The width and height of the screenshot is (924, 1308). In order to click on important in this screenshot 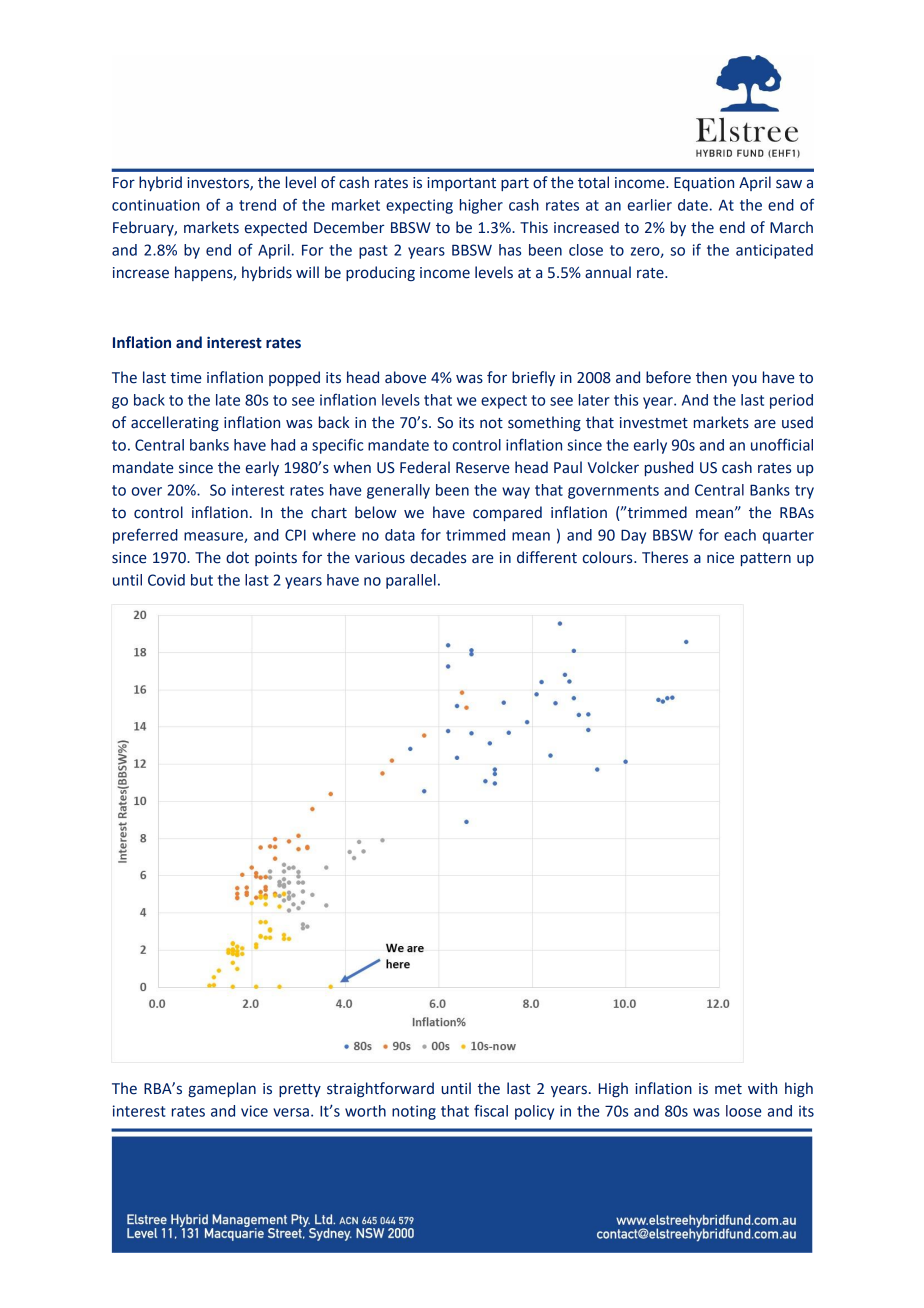, I will do `click(461, 184)`.
